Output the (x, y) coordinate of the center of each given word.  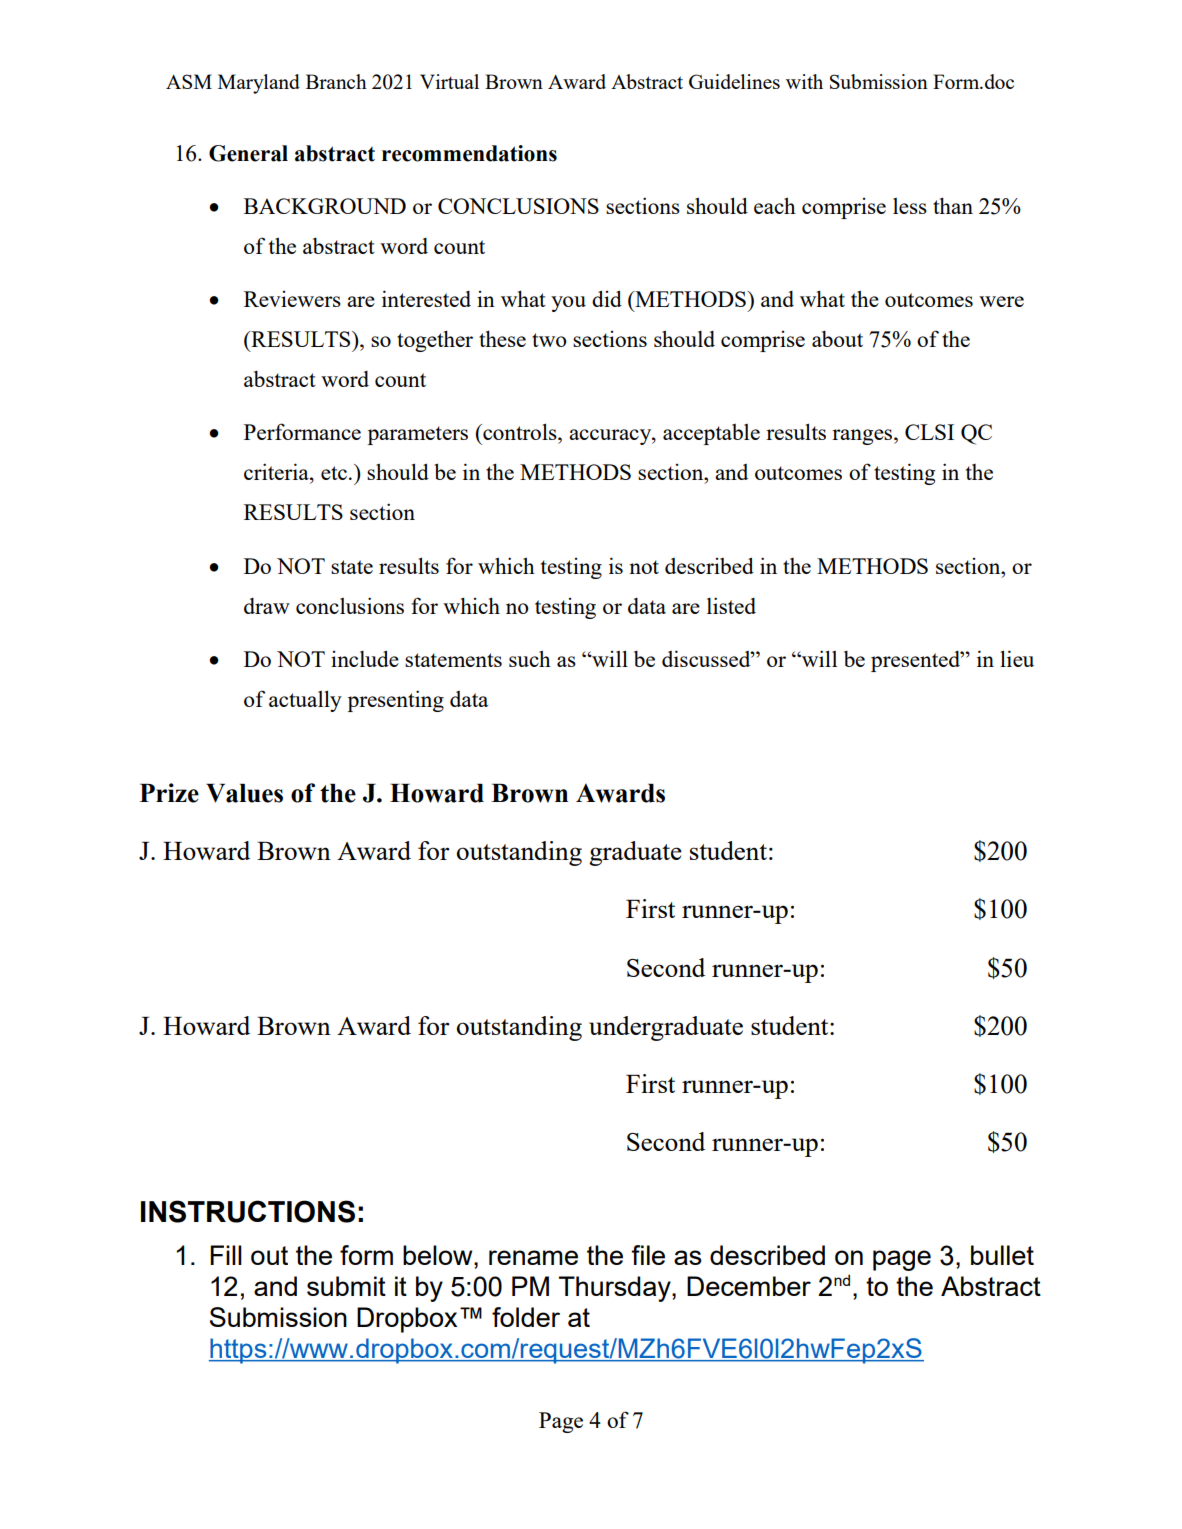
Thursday (616, 1289)
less (910, 206)
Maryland (259, 84)
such (530, 658)
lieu (1017, 658)
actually (305, 701)
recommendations (469, 153)
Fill (226, 1255)
